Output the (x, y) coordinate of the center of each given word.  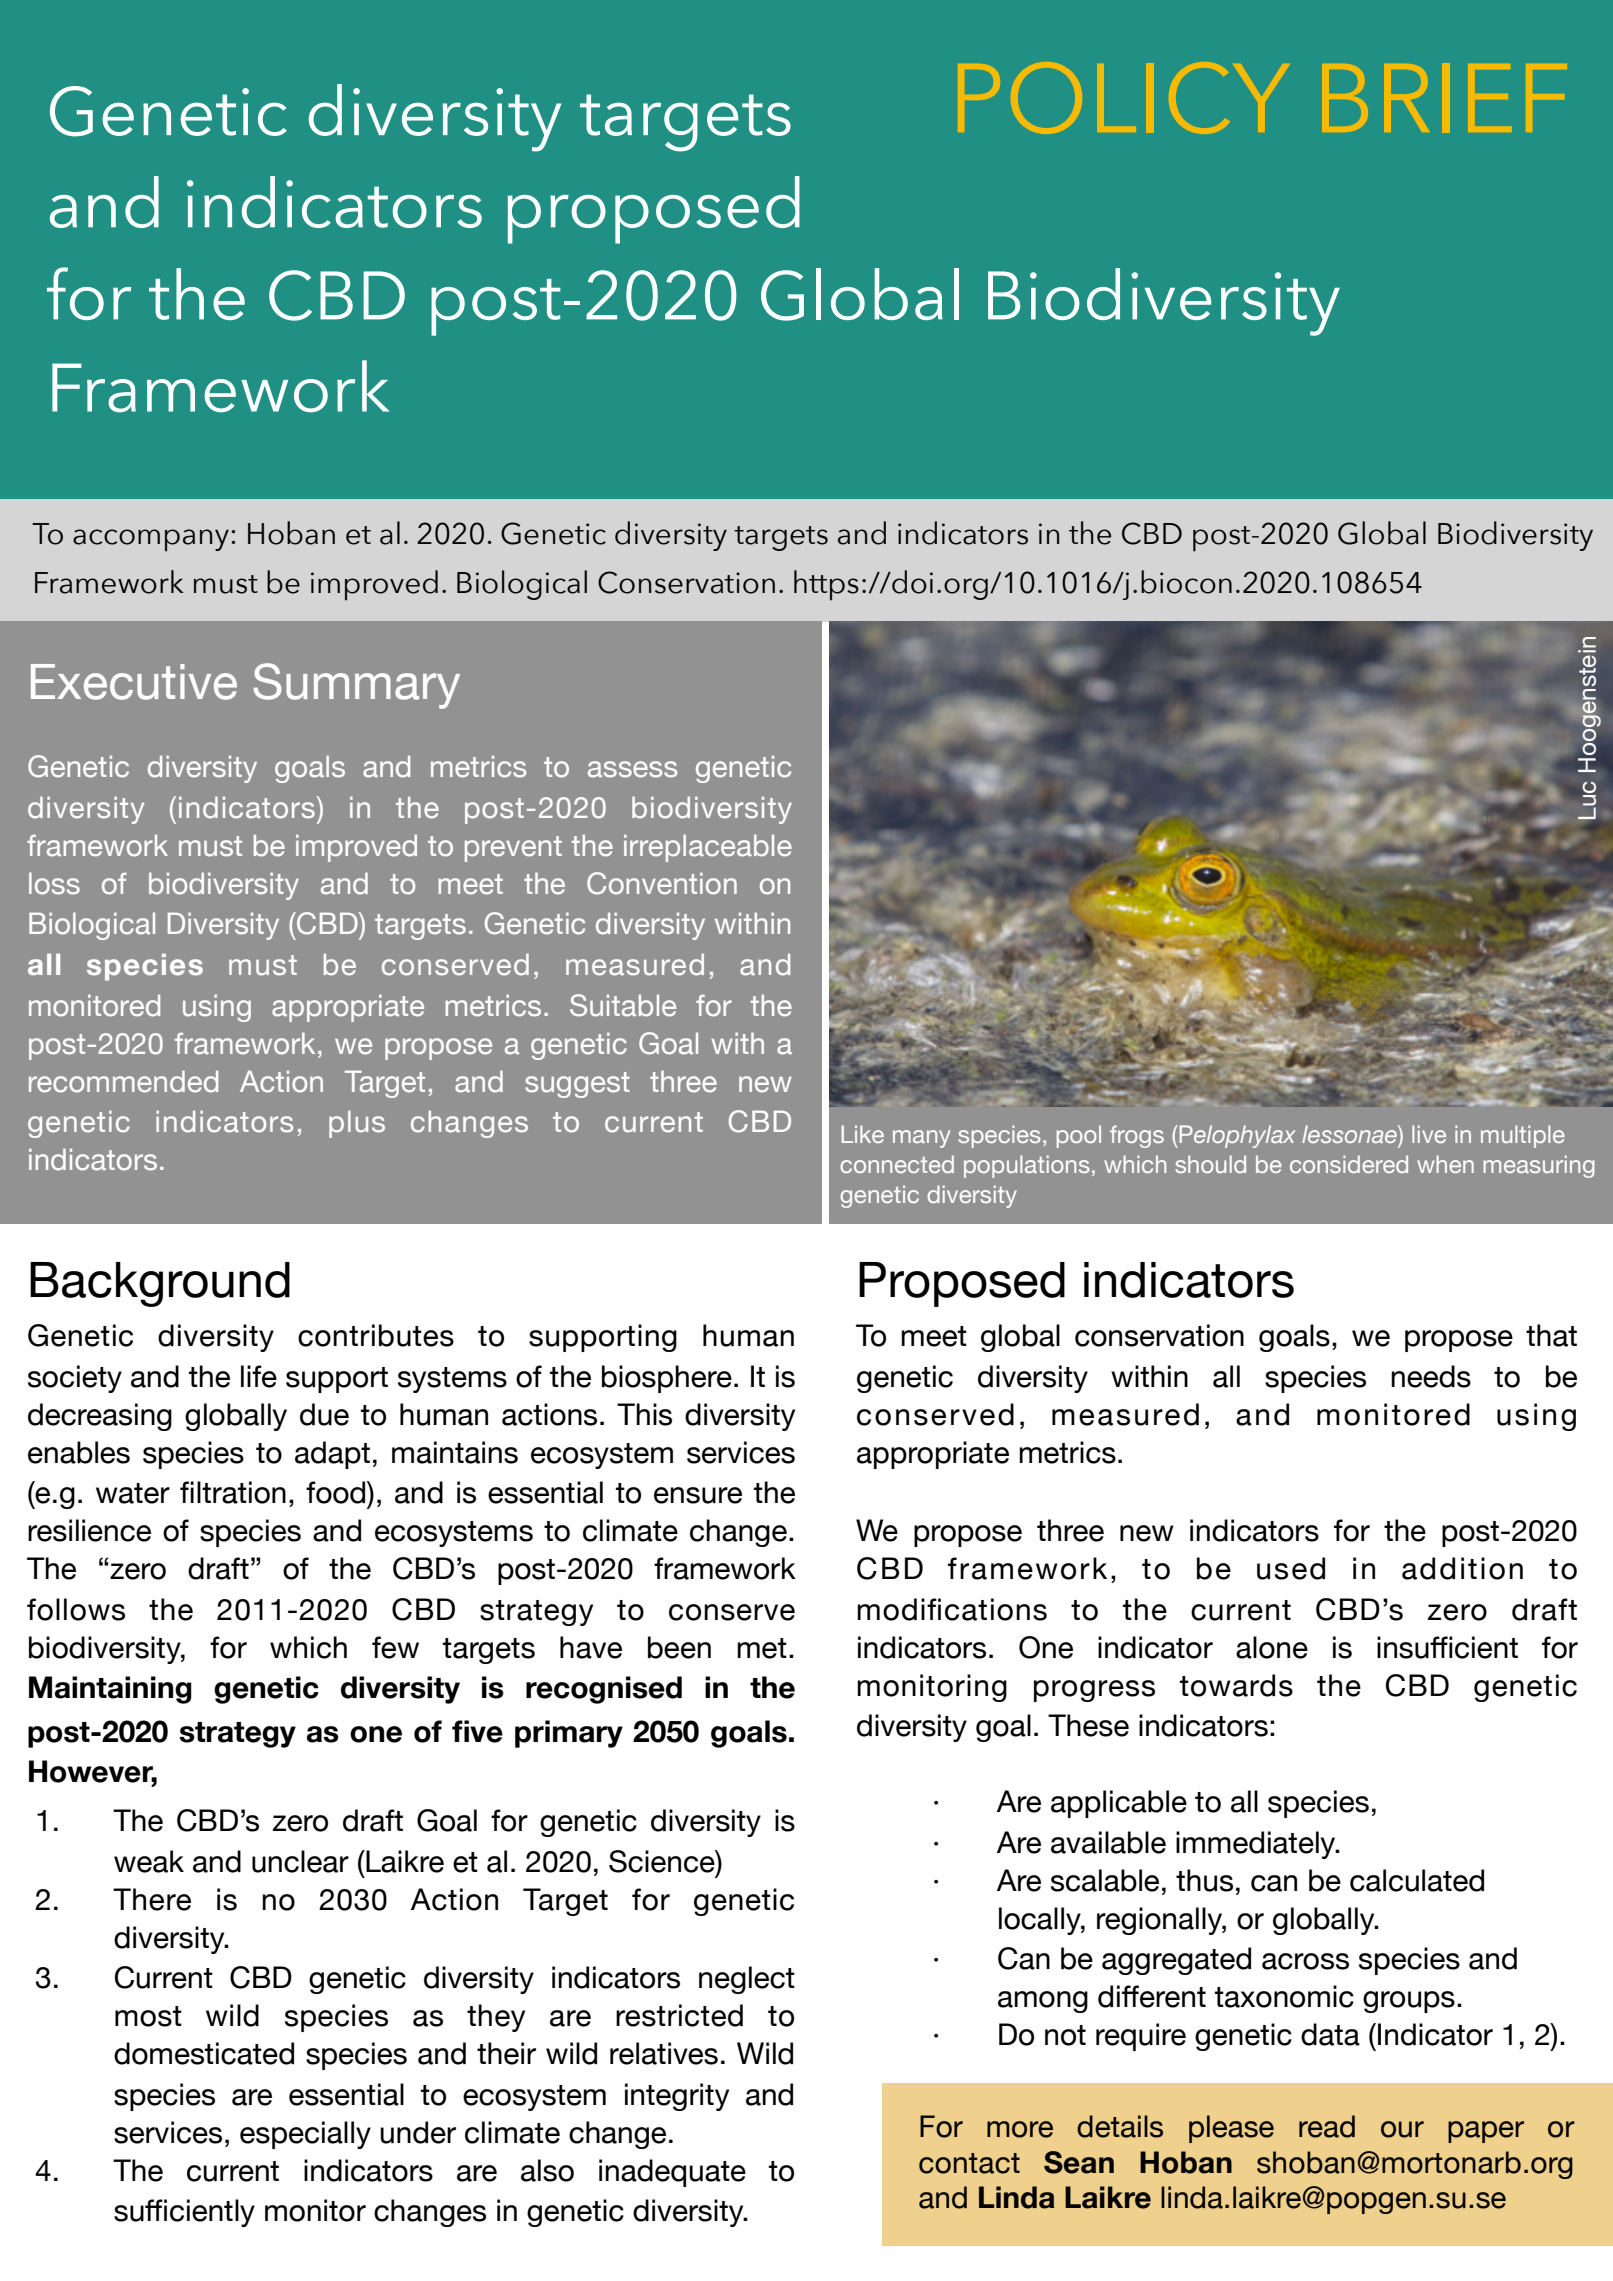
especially (305, 2135)
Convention (662, 883)
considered (1349, 1164)
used (1291, 1568)
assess (632, 769)
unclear (300, 1861)
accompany (151, 540)
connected (897, 1164)
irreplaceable (708, 848)
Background (160, 1284)
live (1429, 1134)
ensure (698, 1495)
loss (54, 883)
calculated (1417, 1880)
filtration (233, 1492)
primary (569, 1734)
